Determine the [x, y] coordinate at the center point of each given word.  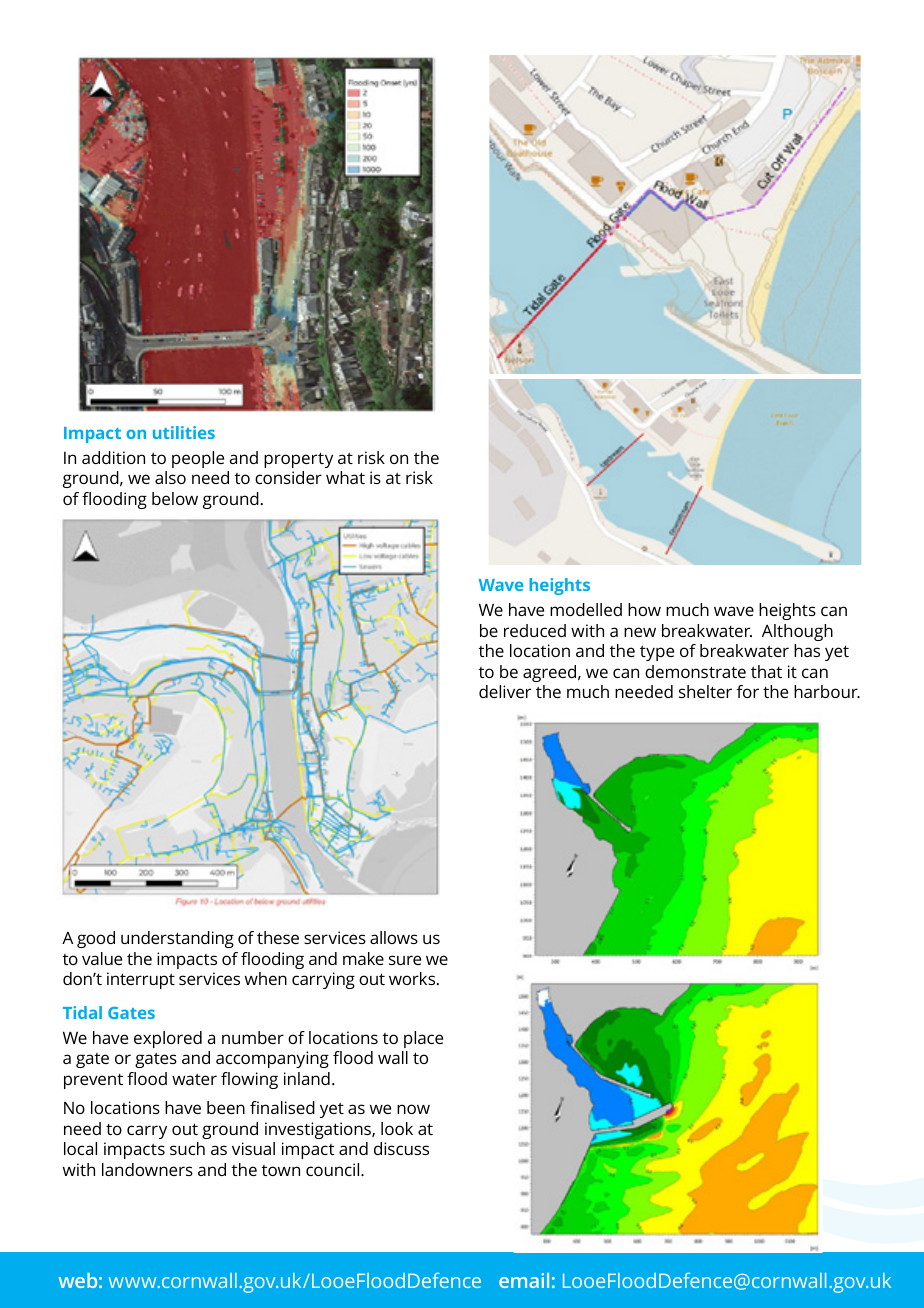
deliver [505, 691]
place [423, 1039]
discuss [401, 1148]
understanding [177, 939]
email [524, 1280]
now [413, 1109]
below [175, 498]
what [345, 477]
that [766, 671]
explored [168, 1039]
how [644, 609]
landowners [147, 1169]
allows [394, 937]
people [198, 459]
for [748, 691]
